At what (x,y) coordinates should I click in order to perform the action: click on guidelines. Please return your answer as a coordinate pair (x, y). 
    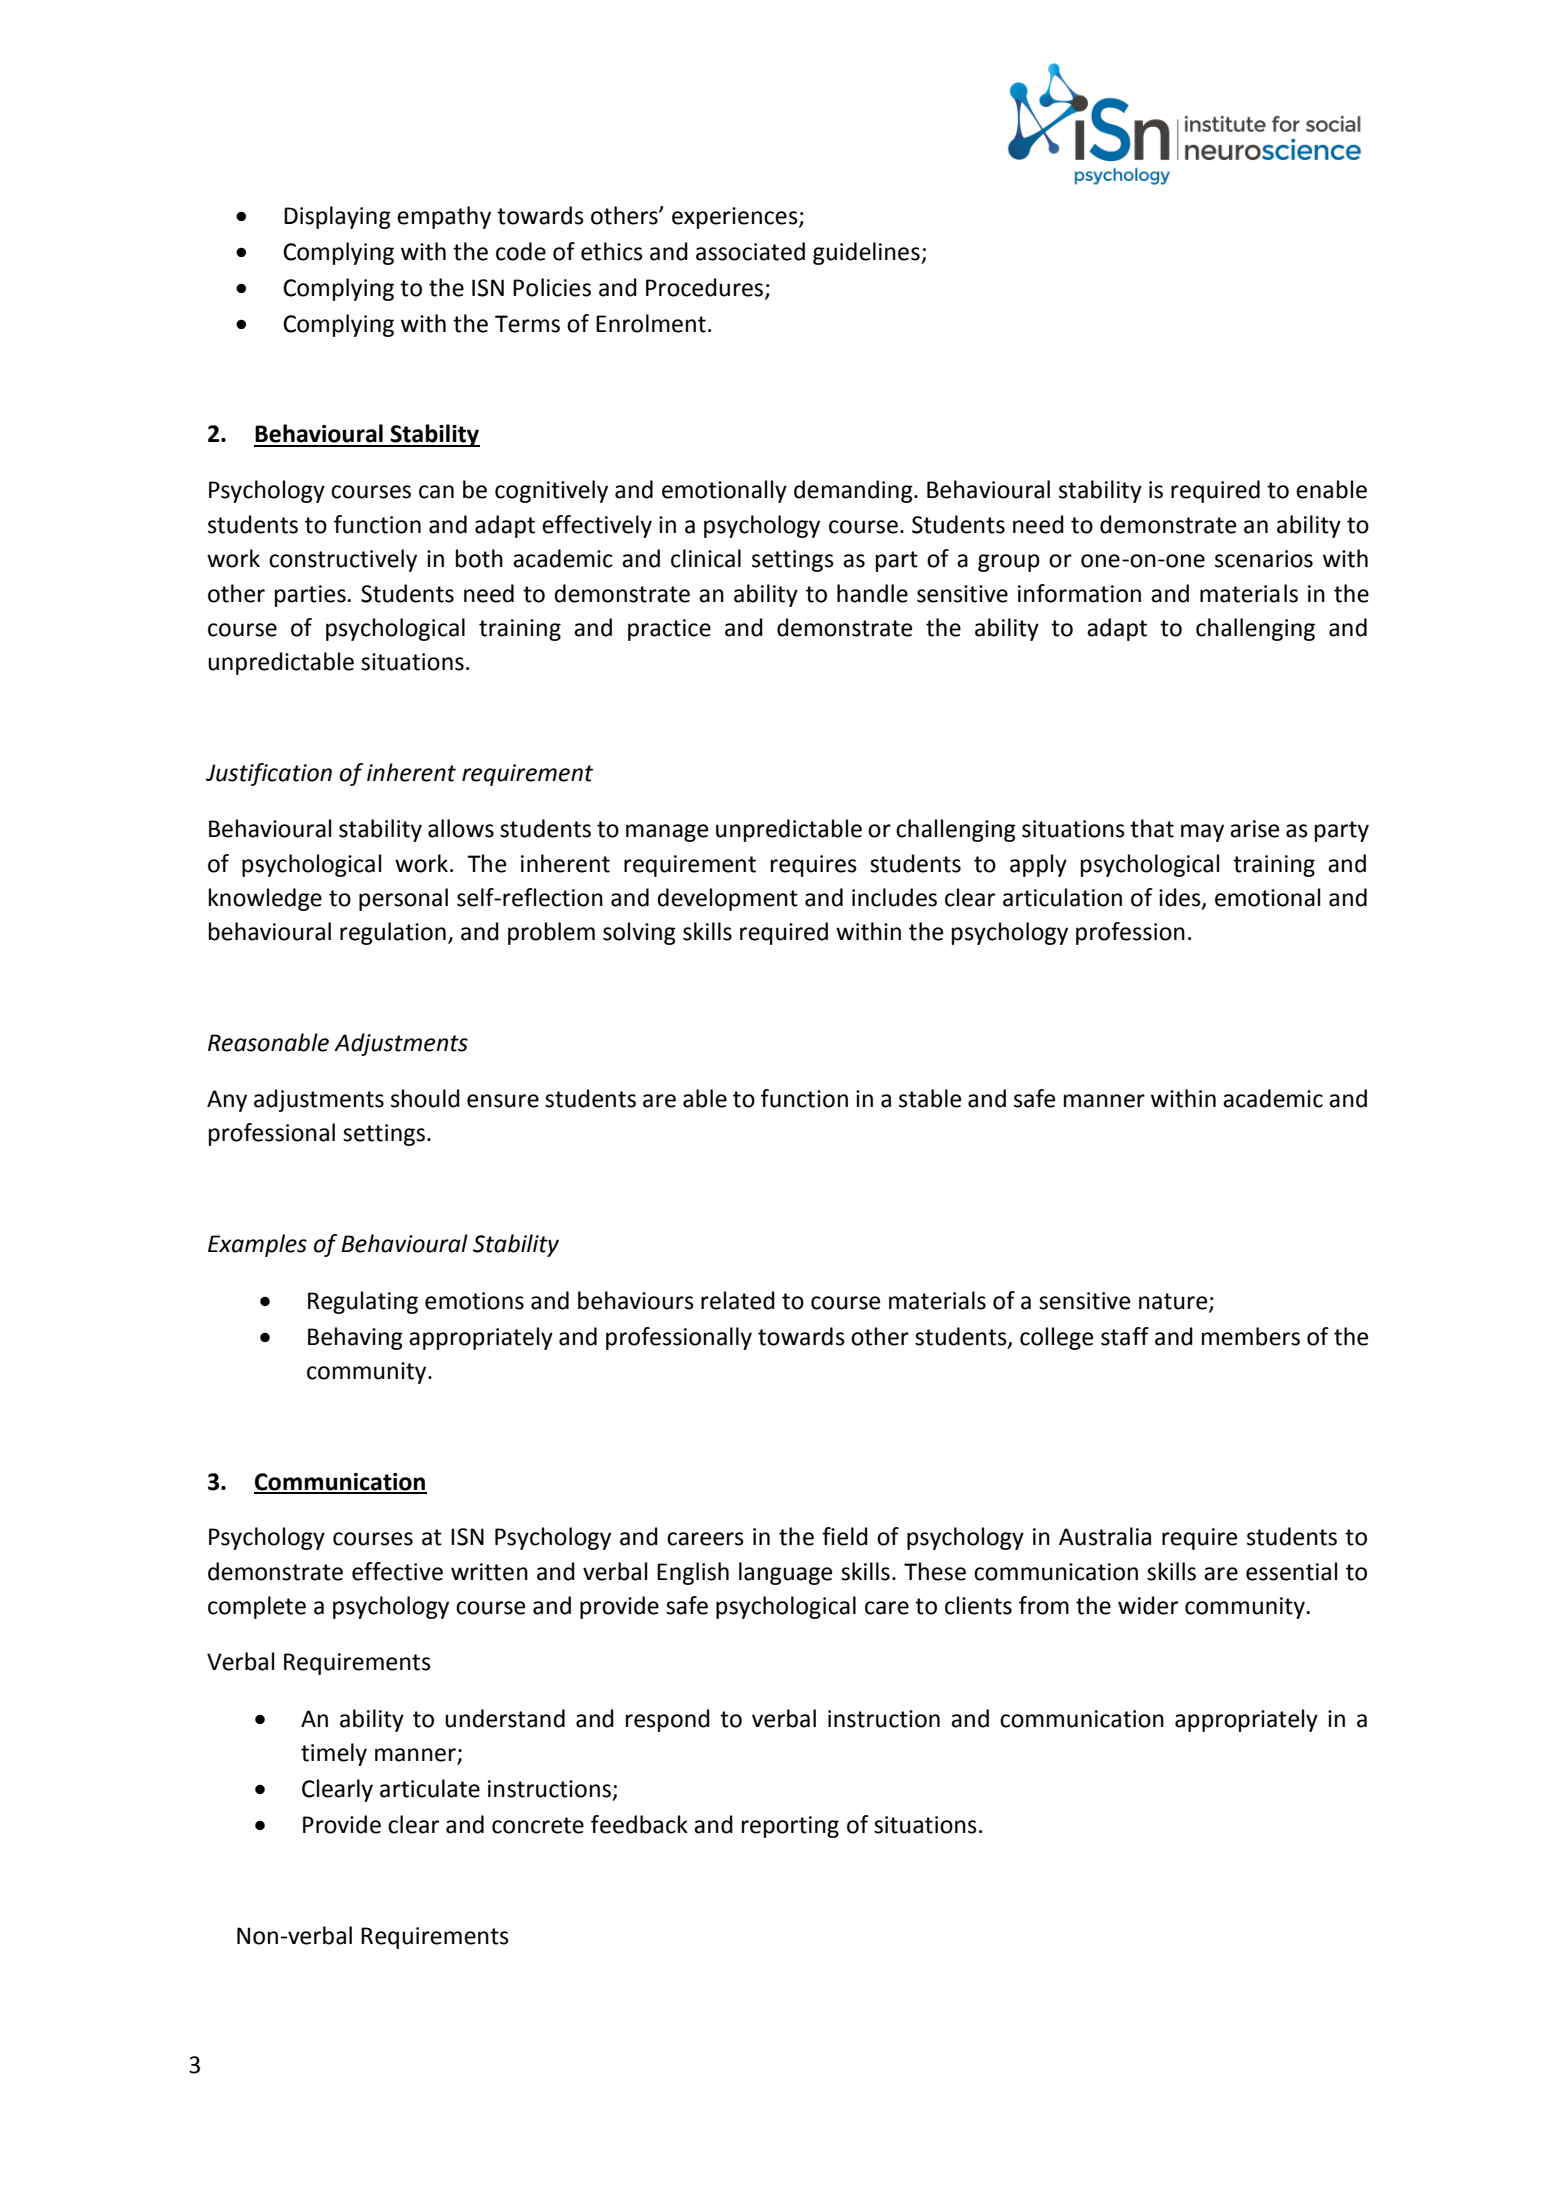
    Looking at the image, I should click on (867, 253).
